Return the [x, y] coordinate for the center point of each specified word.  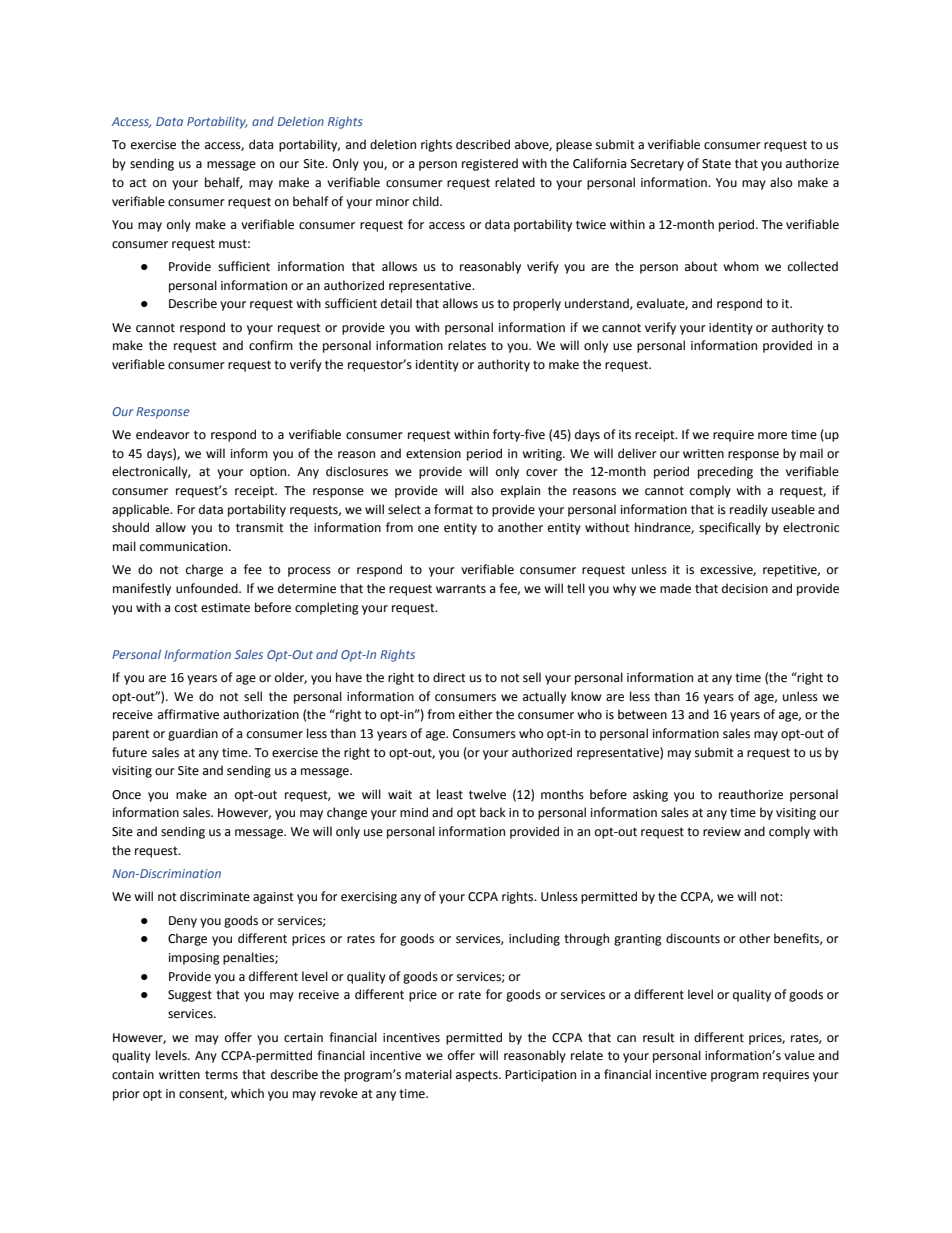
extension [433, 454]
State [716, 164]
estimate [225, 608]
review [722, 832]
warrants [461, 589]
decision [745, 588]
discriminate [215, 896]
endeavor [163, 434]
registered [490, 164]
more [772, 436]
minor [392, 202]
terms [221, 1075]
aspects [478, 1076]
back [493, 812]
